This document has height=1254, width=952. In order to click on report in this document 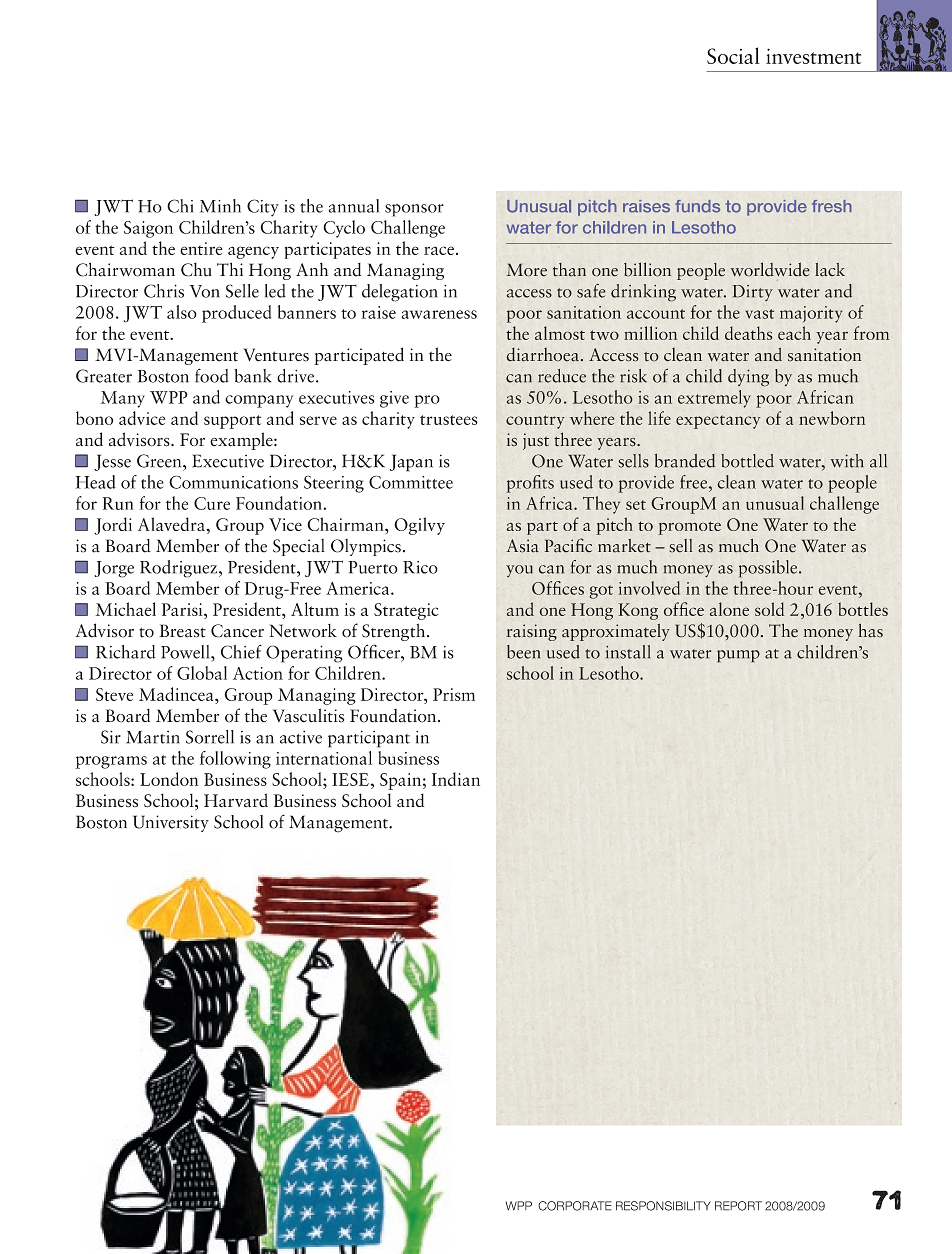, I will do `click(738, 1206)`.
